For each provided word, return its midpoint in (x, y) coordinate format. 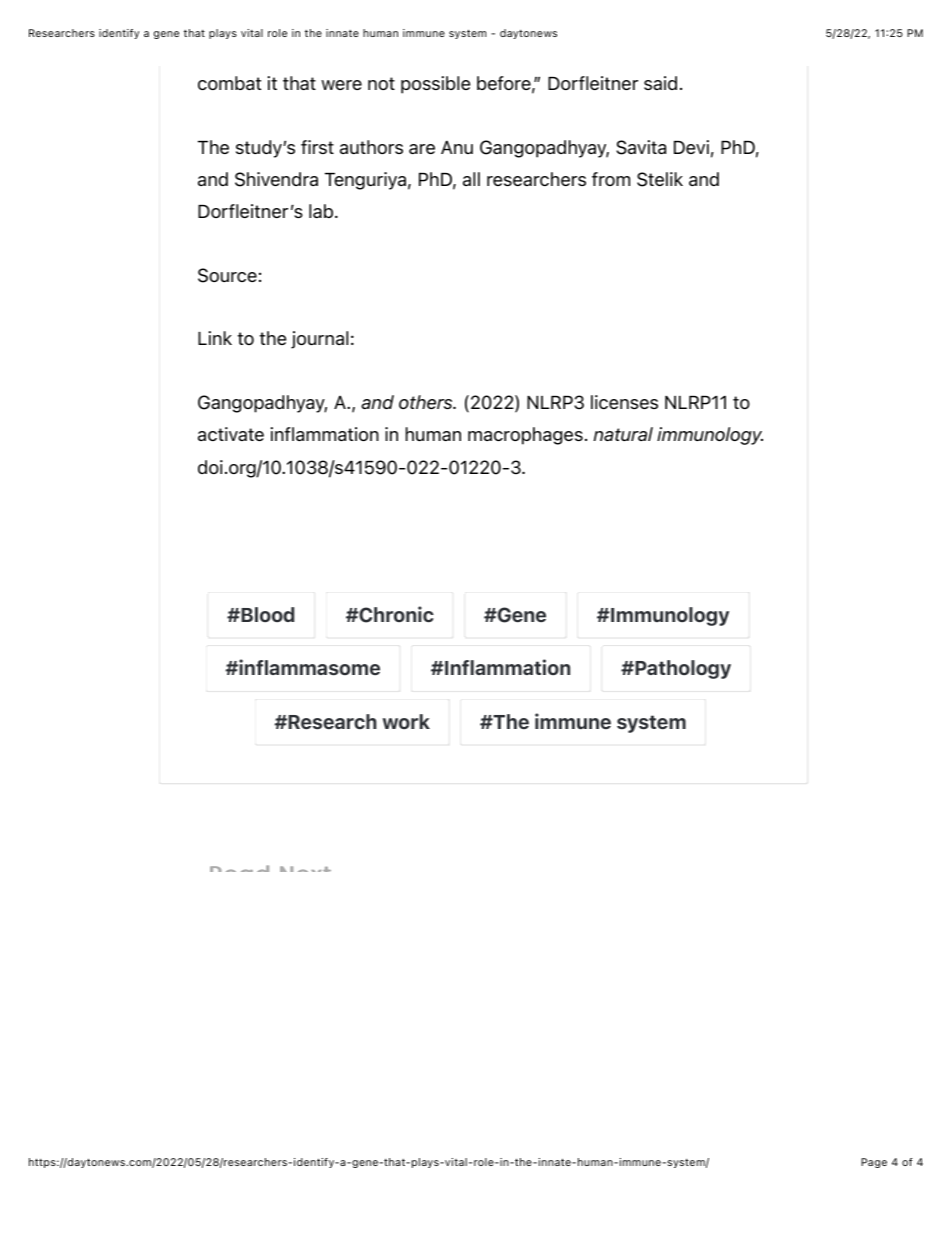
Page (874, 1163)
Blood (266, 614)
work (406, 721)
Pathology (682, 669)
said (660, 83)
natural (623, 434)
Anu (457, 147)
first (317, 147)
